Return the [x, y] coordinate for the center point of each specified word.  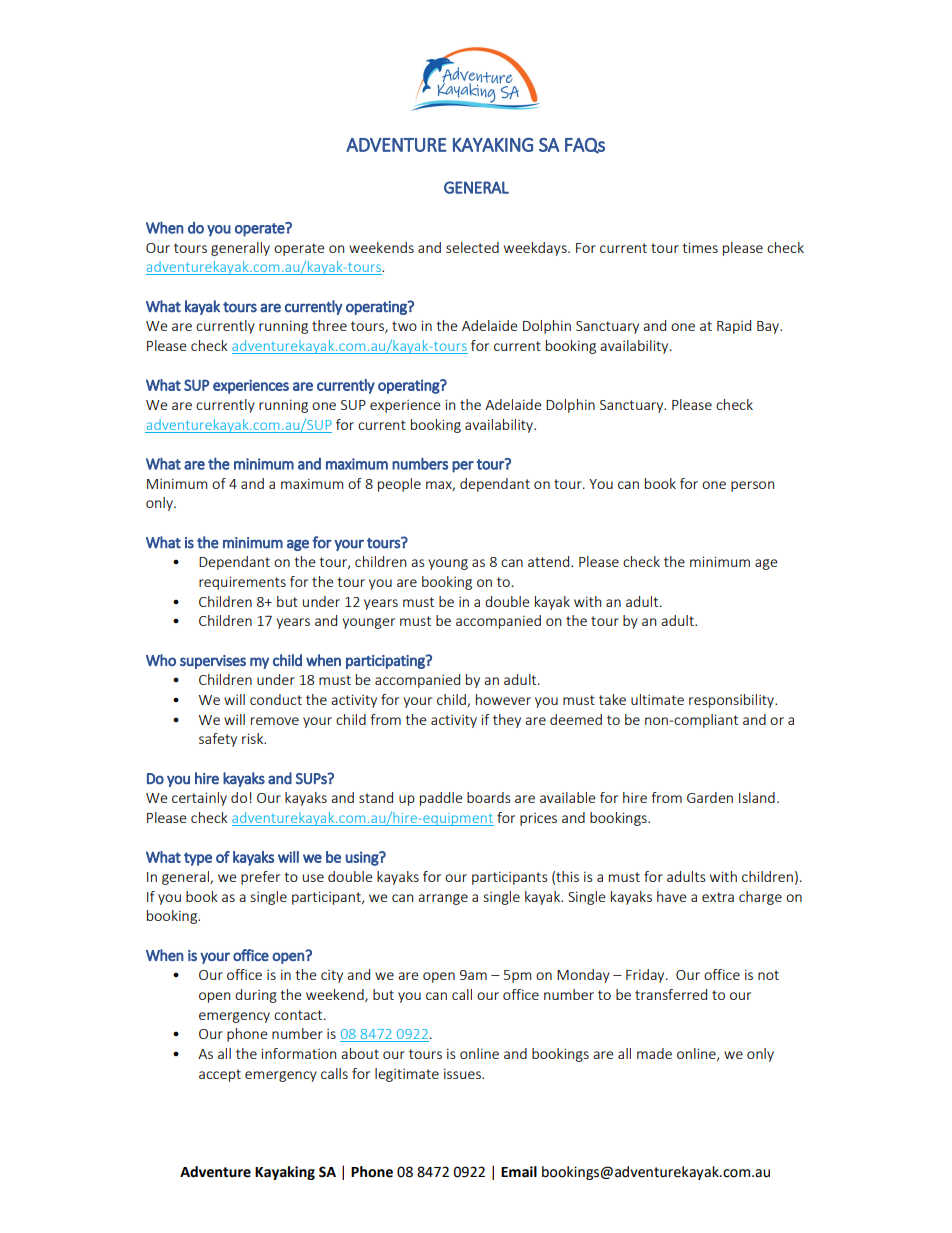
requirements [242, 583]
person [752, 486]
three [329, 325]
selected [472, 247]
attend [550, 561]
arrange [443, 899]
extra [718, 897]
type [198, 859]
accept [220, 1075]
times [700, 247]
